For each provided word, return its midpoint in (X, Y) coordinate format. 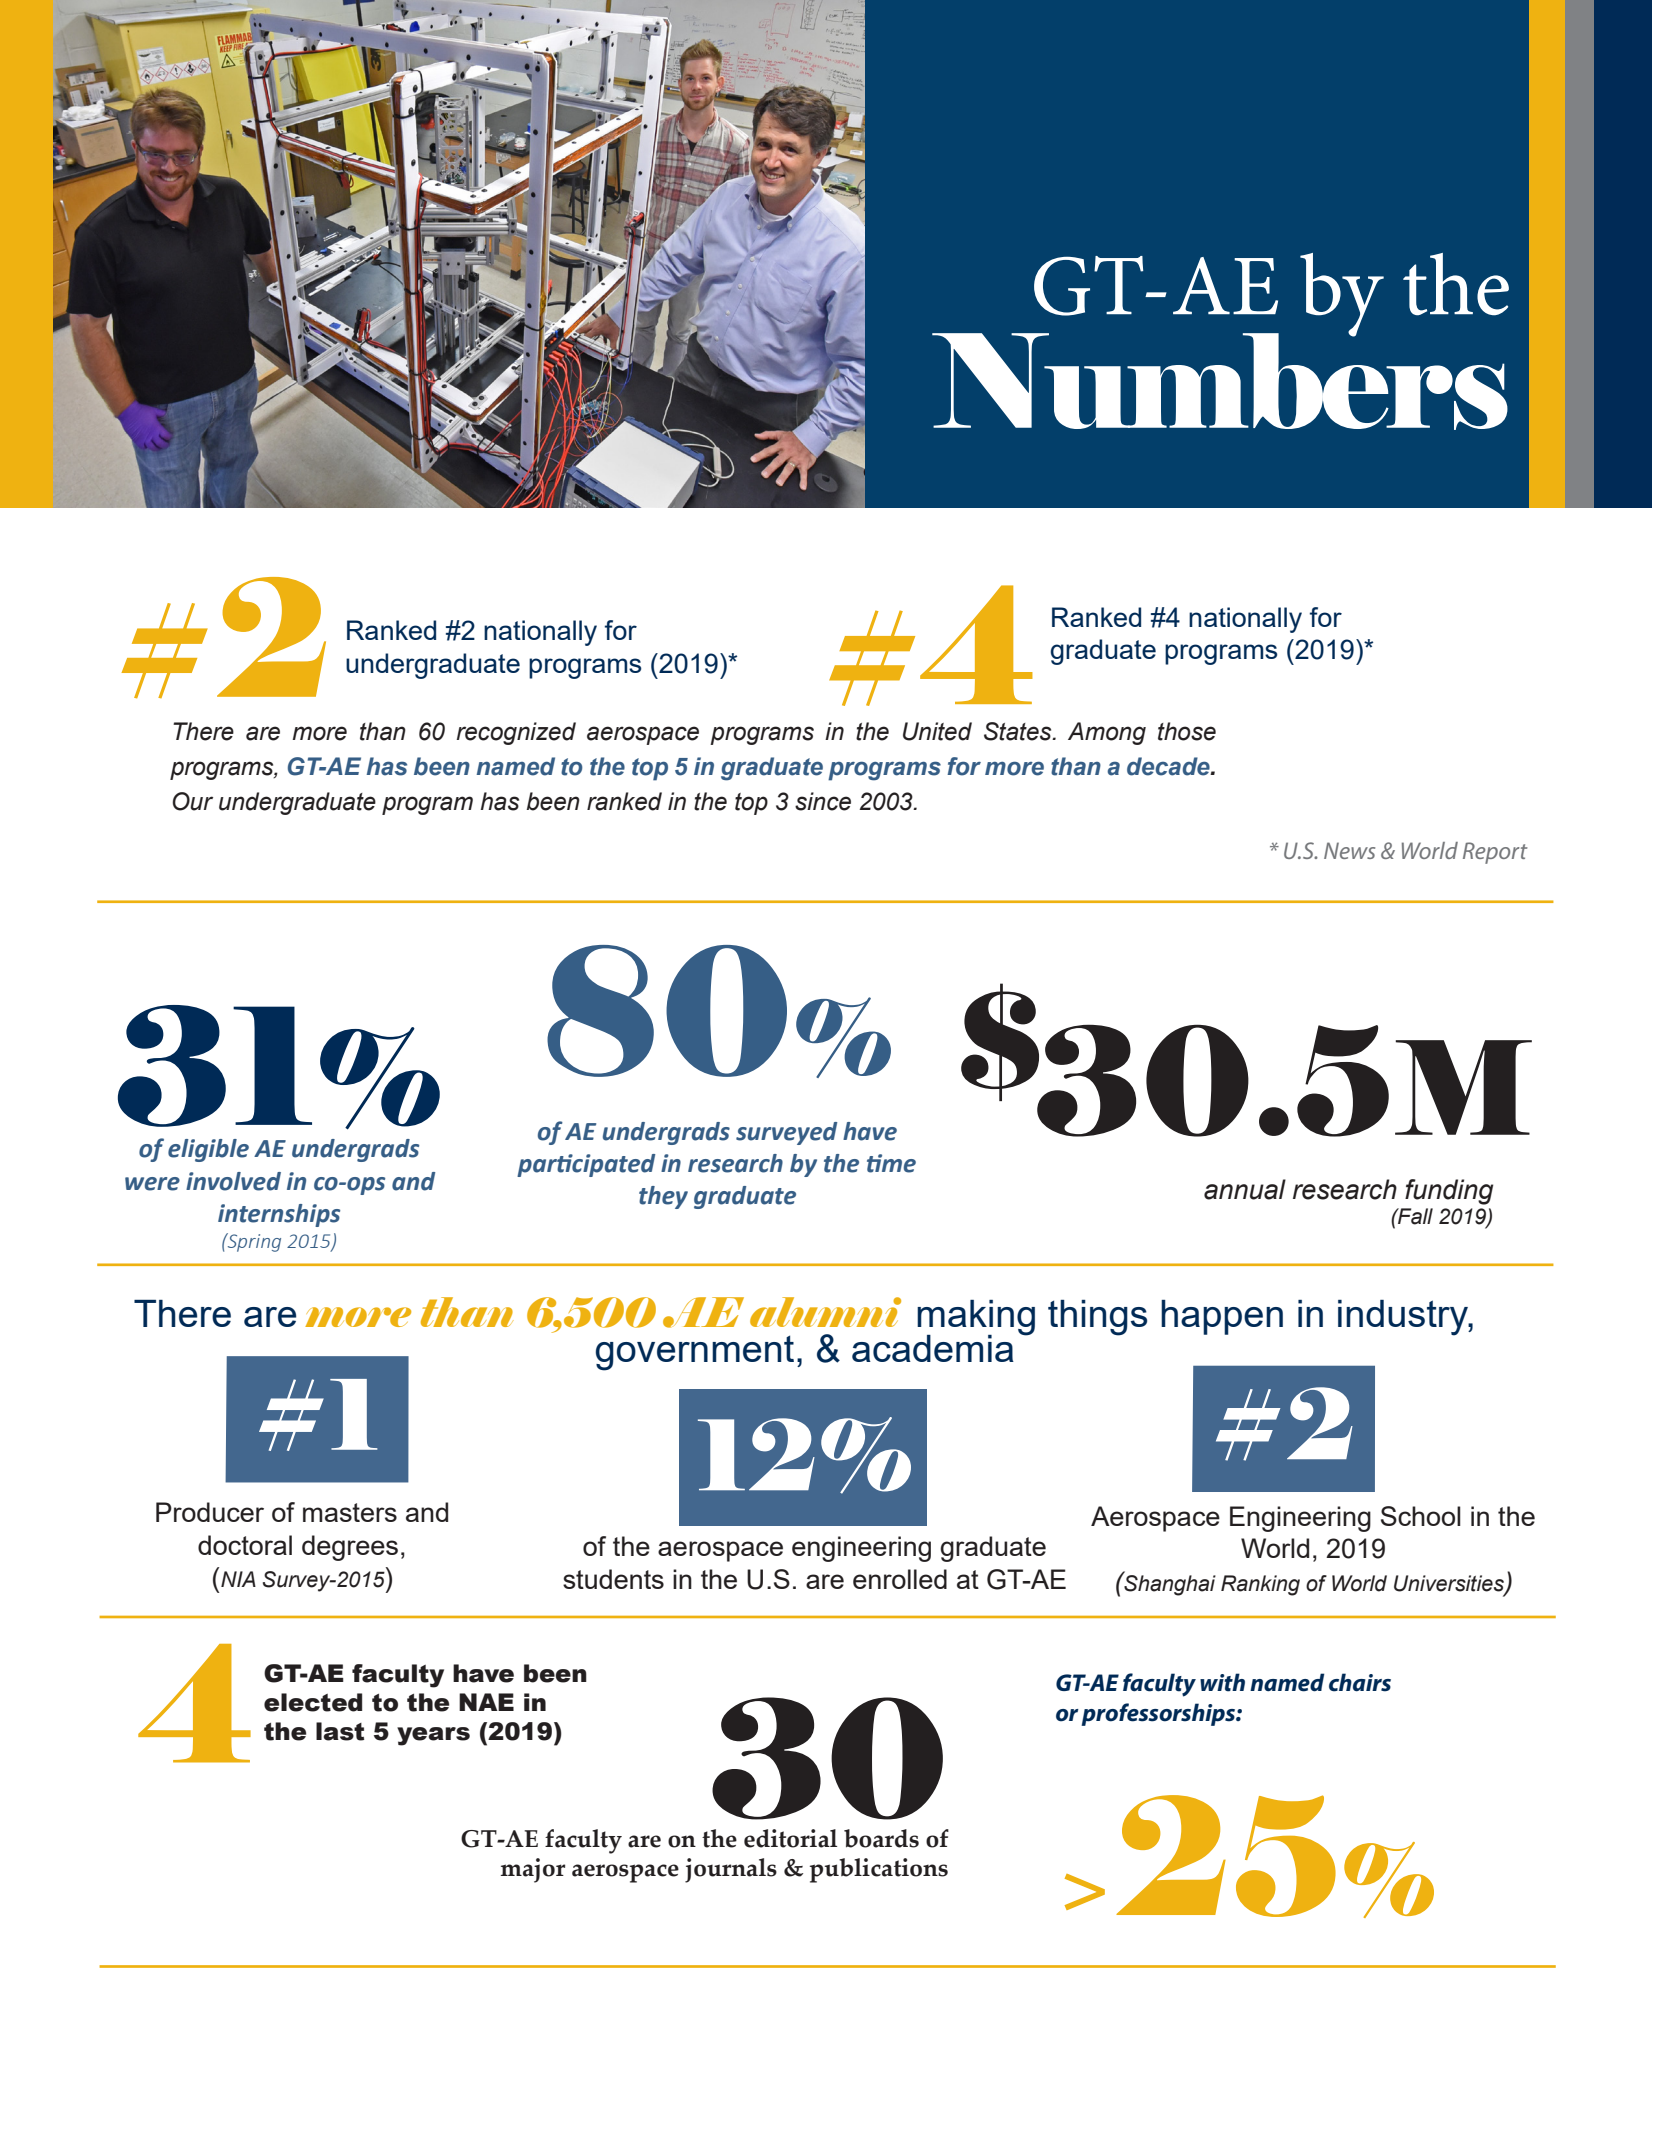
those (1187, 731)
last (340, 1731)
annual (1245, 1189)
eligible (208, 1150)
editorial (790, 1838)
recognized (516, 733)
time (891, 1163)
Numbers (1220, 380)
